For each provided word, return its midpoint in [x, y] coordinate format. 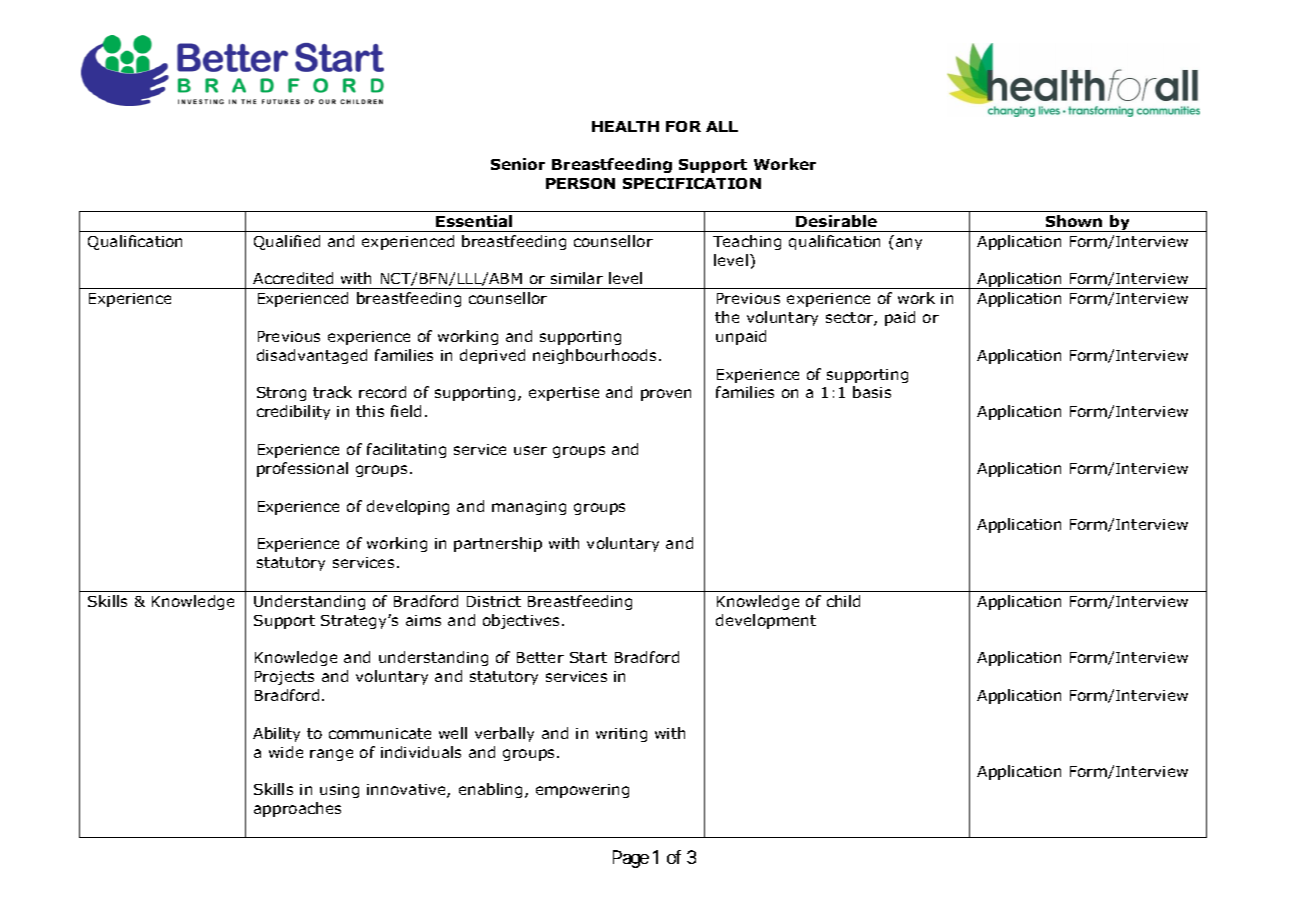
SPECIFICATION [692, 183]
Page [631, 859]
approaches [297, 809]
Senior [518, 164]
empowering [582, 791]
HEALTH [625, 126]
